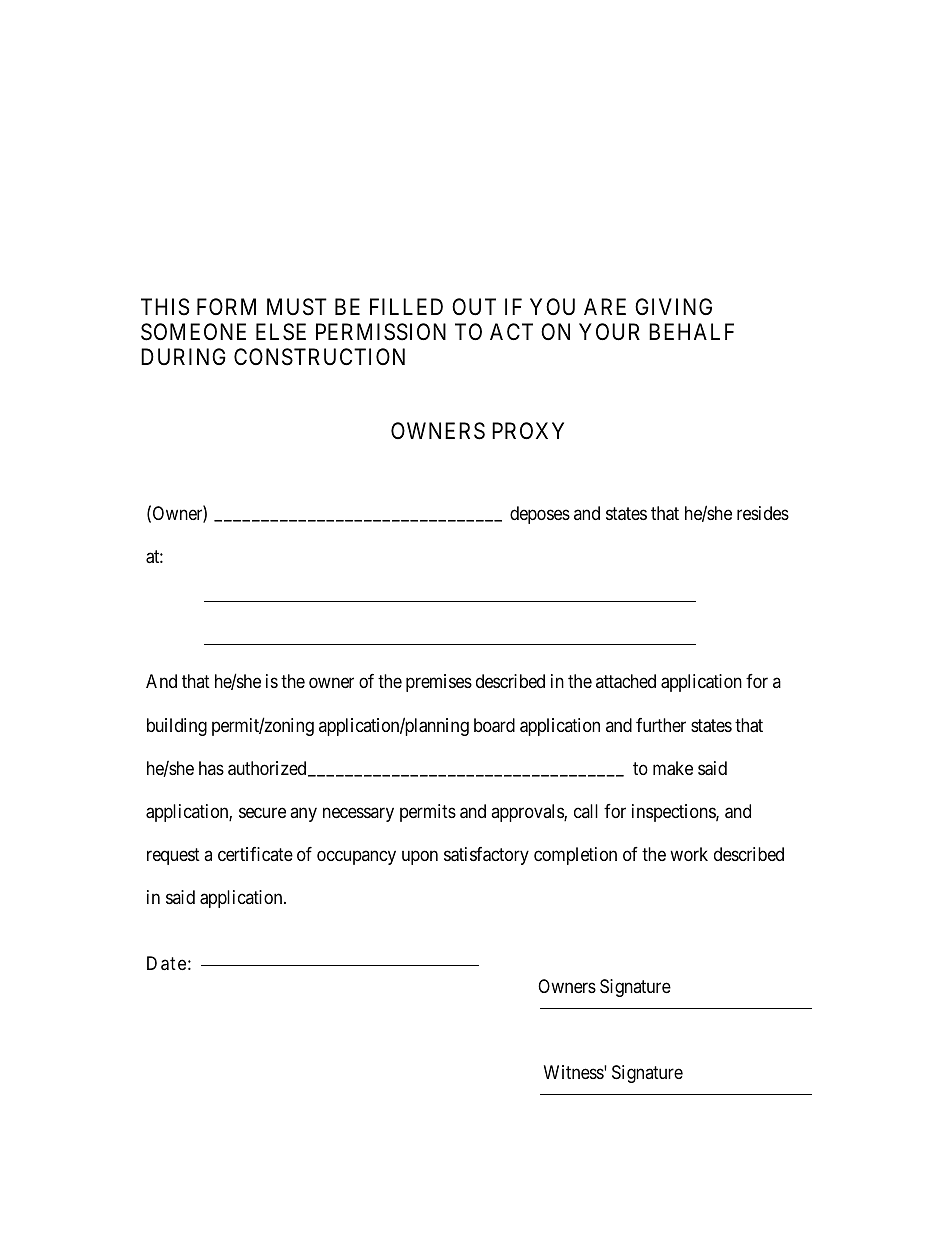  I want to click on resides, so click(763, 513).
